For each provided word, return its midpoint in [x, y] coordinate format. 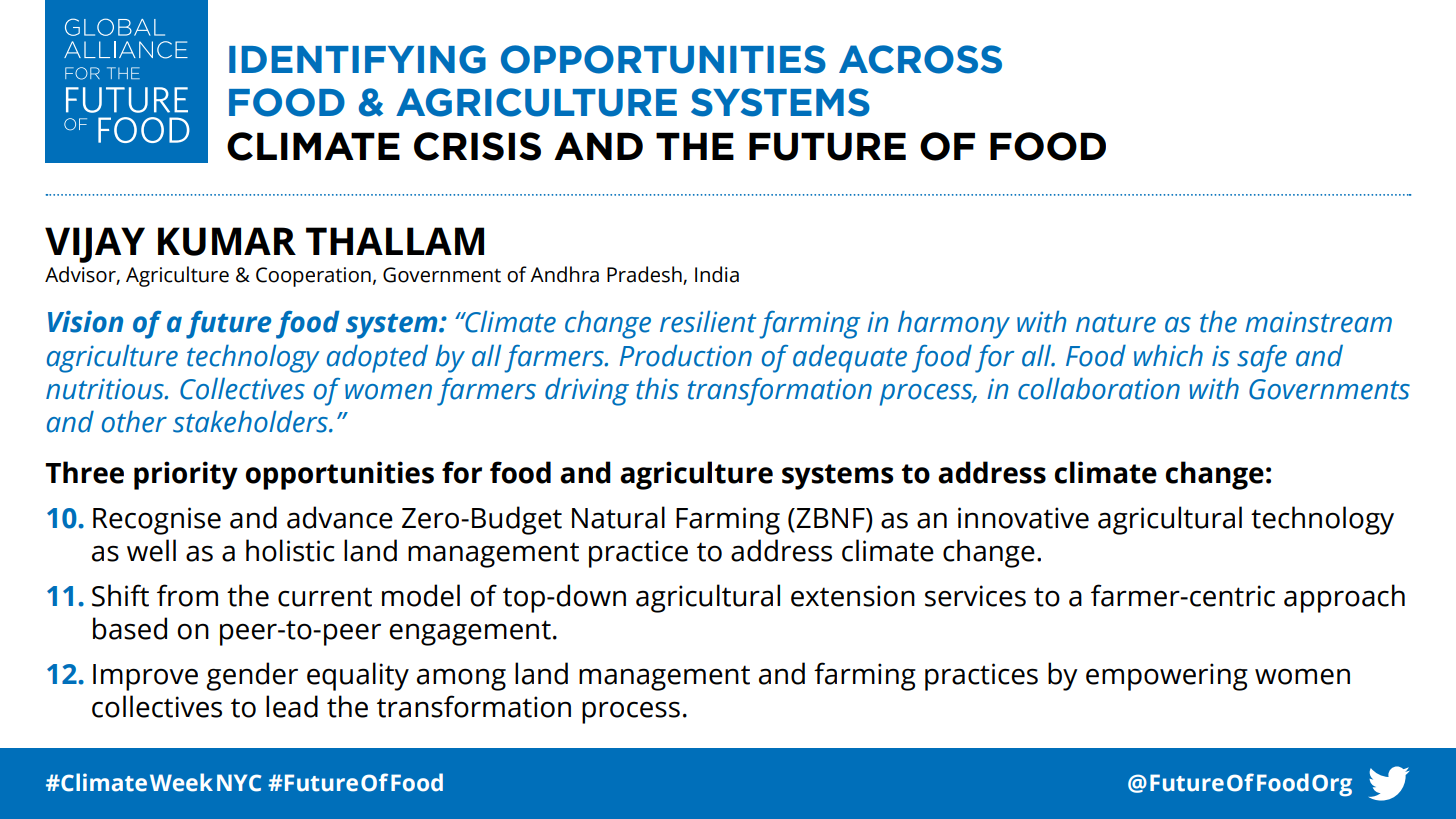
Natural [618, 517]
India [717, 274]
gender [252, 676]
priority [186, 475]
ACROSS [920, 59]
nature [1116, 323]
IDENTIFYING [357, 59]
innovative [1023, 518]
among [461, 679]
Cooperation [313, 277]
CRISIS [477, 146]
